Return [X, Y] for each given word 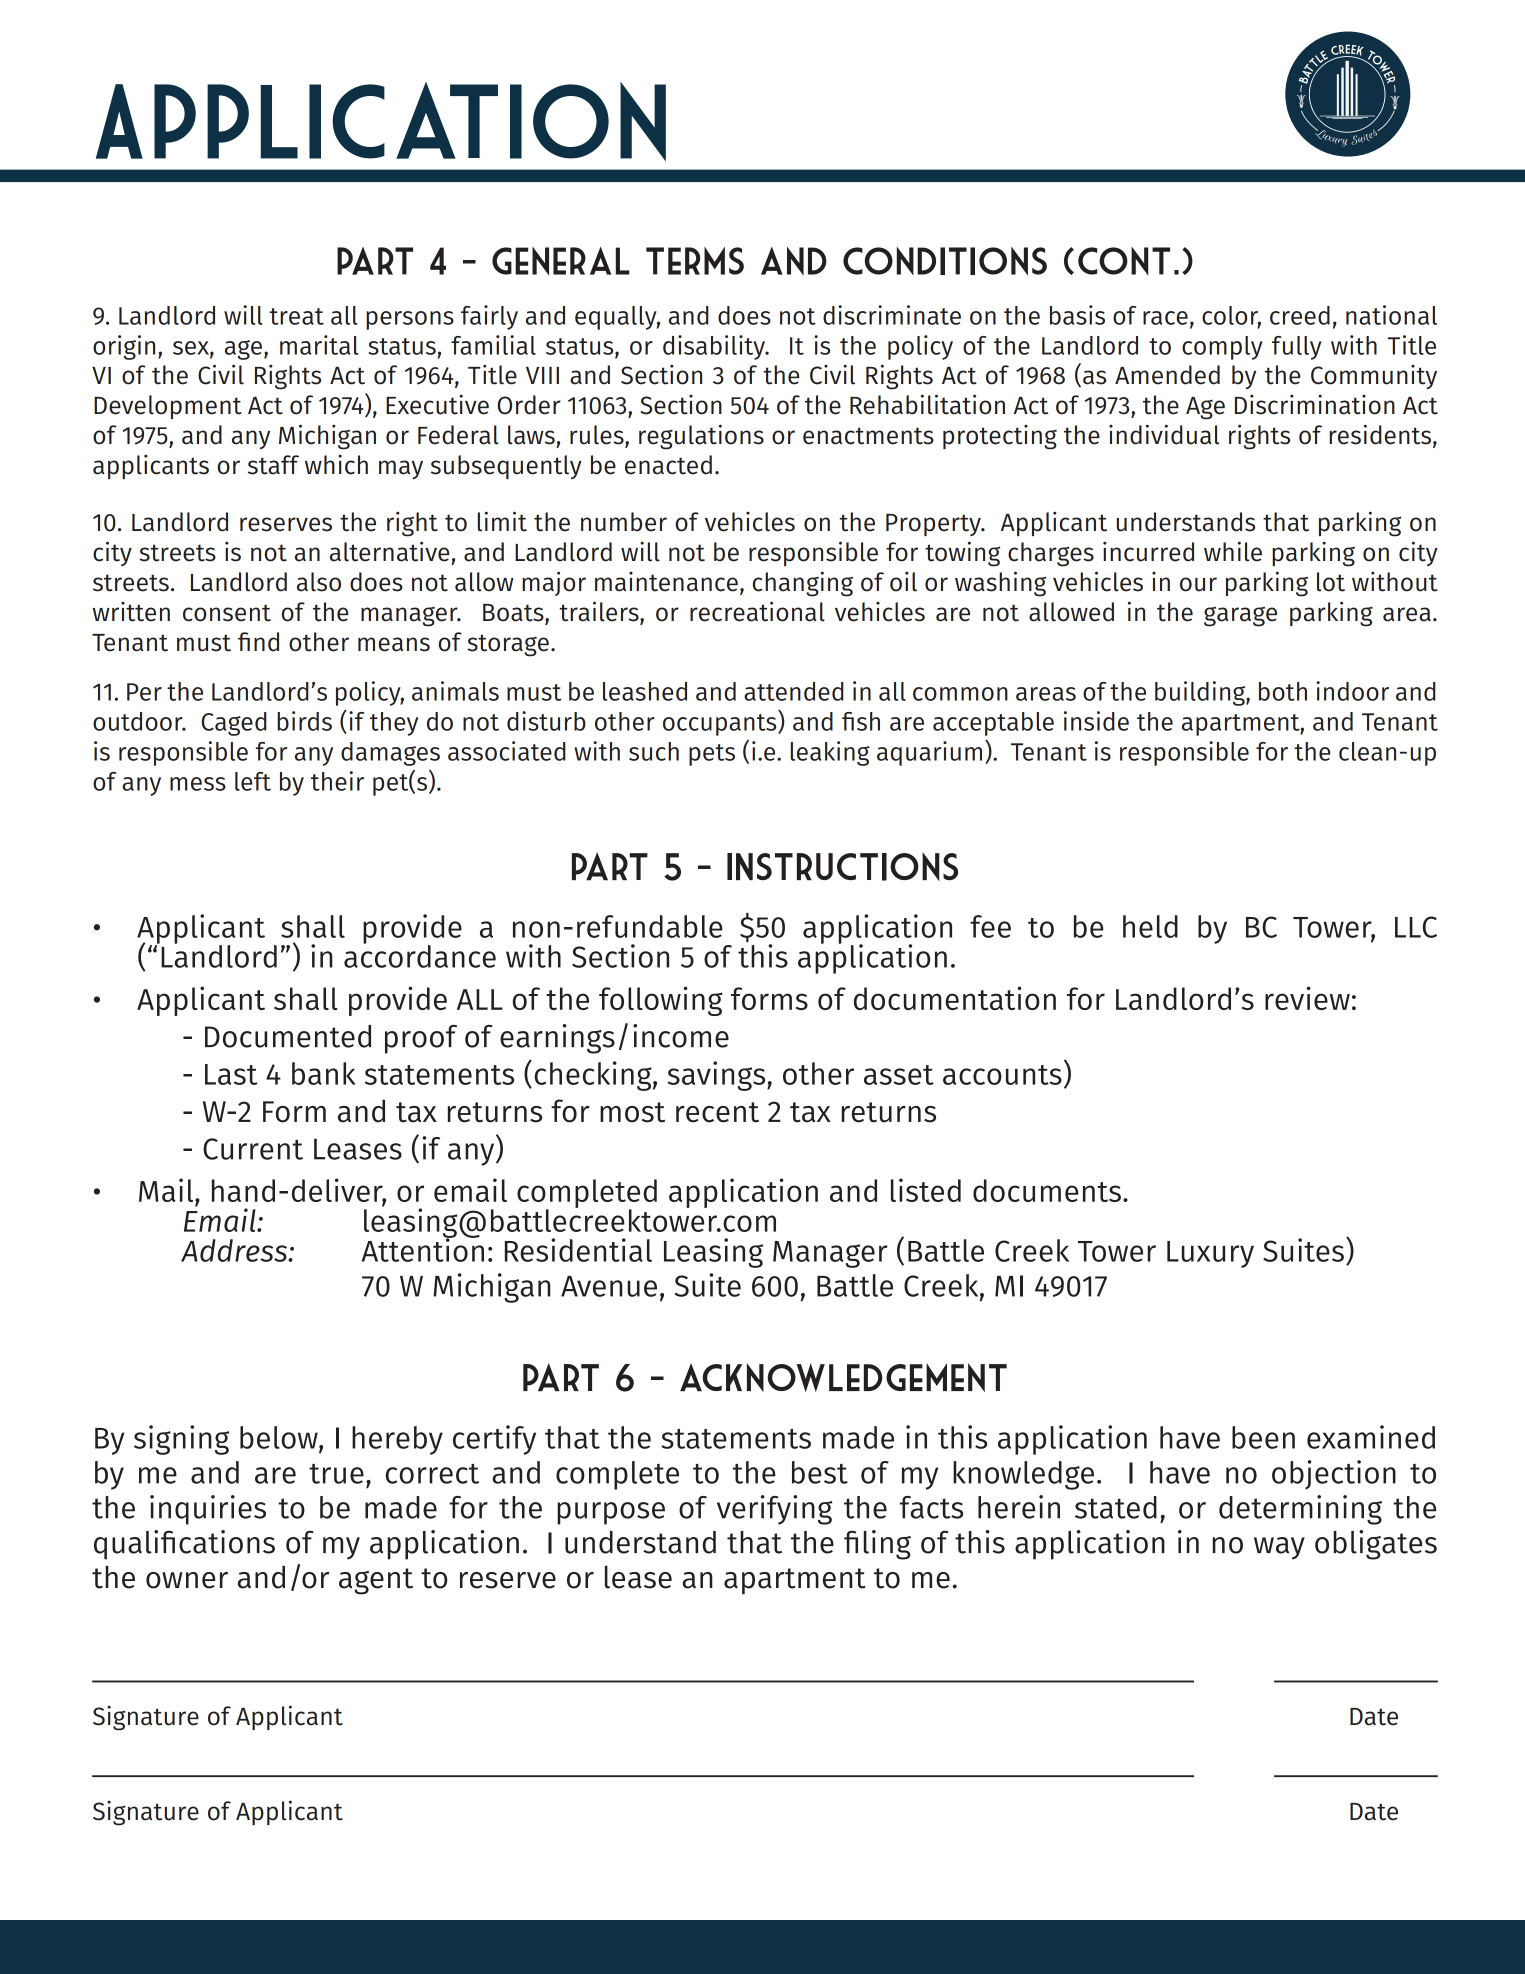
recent [717, 1112]
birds [304, 721]
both [1283, 691]
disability [715, 347]
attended [794, 691]
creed [1300, 315]
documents [1047, 1190]
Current [253, 1149]
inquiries [208, 1510]
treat [296, 316]
